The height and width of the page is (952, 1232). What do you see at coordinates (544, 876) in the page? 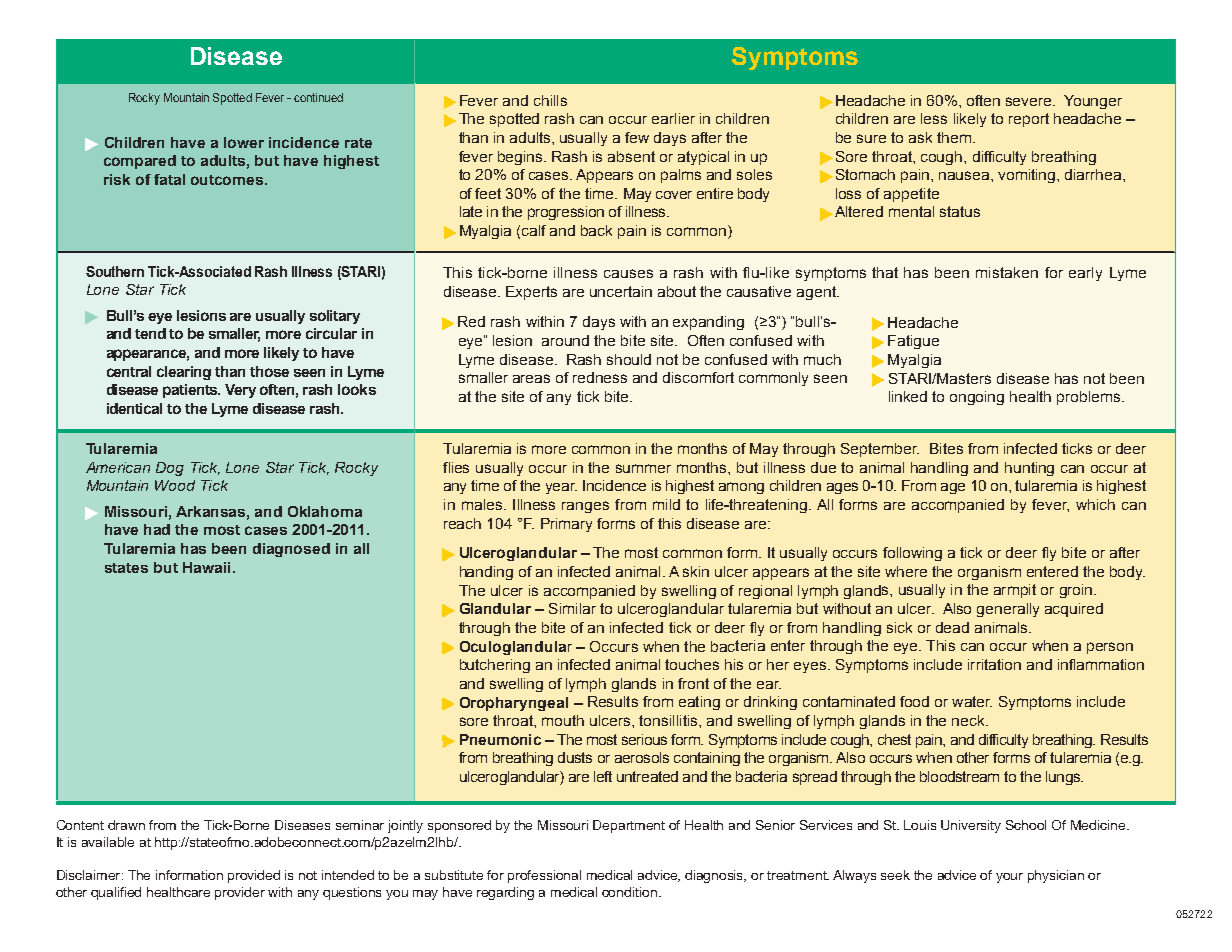
I see `professional` at bounding box center [544, 876].
